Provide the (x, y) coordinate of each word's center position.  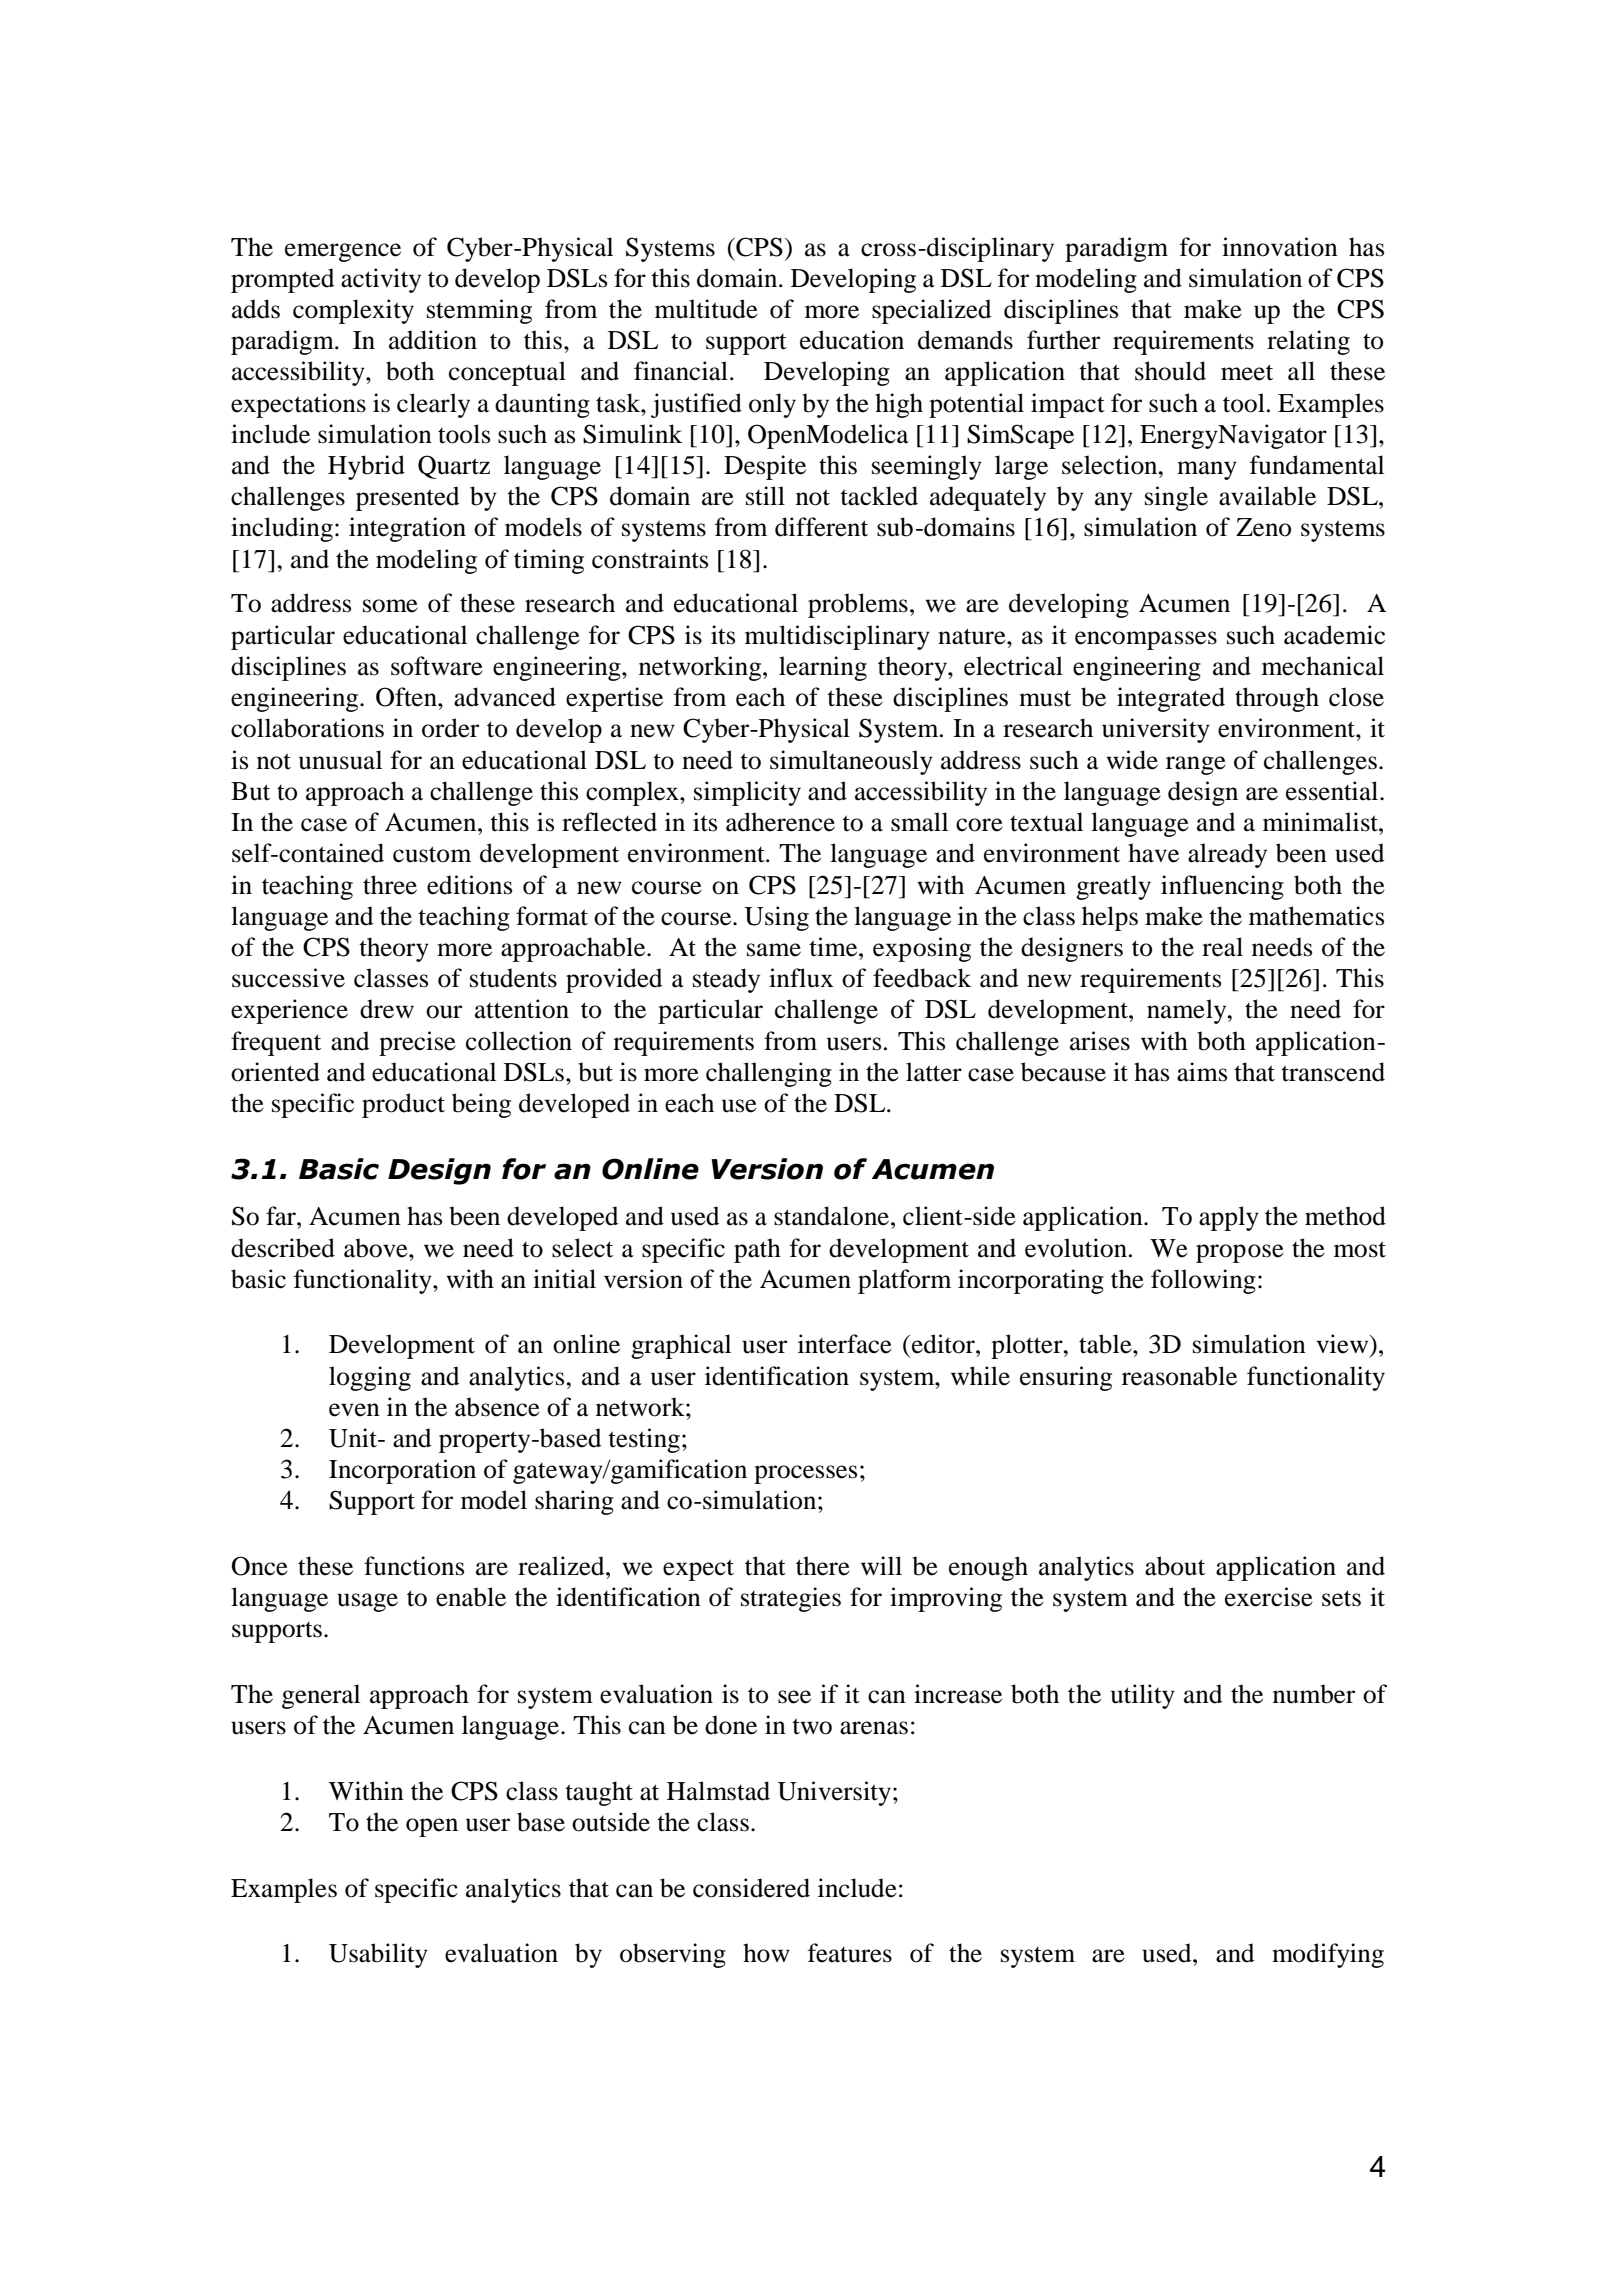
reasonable (1179, 1376)
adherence (780, 822)
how (766, 1953)
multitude (706, 309)
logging (370, 1378)
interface (845, 1344)
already (1227, 855)
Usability (378, 1955)
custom (432, 854)
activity (381, 280)
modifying (1328, 1955)
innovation (1280, 247)
